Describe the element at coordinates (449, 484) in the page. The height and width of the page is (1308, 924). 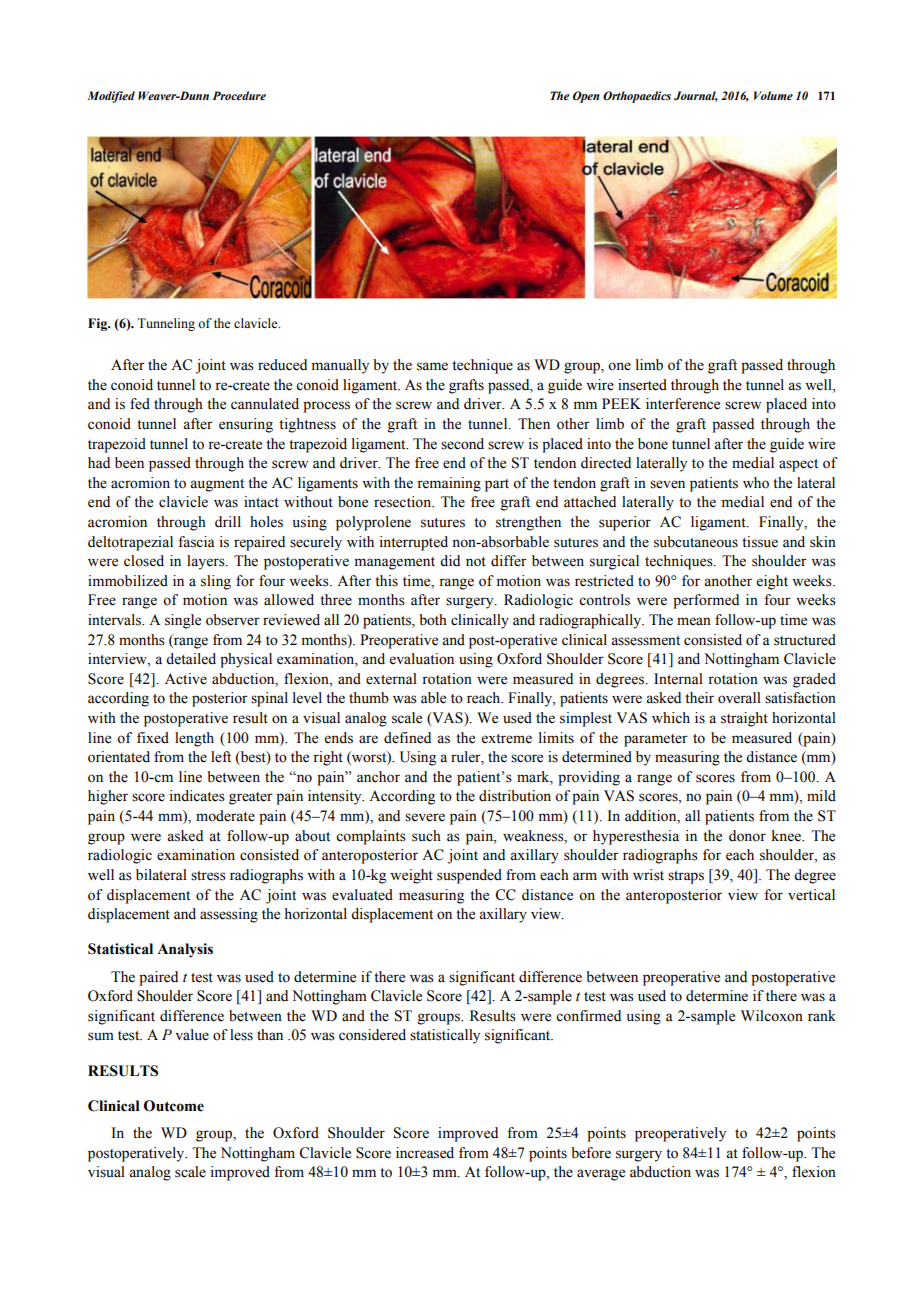
I see `remaining` at that location.
